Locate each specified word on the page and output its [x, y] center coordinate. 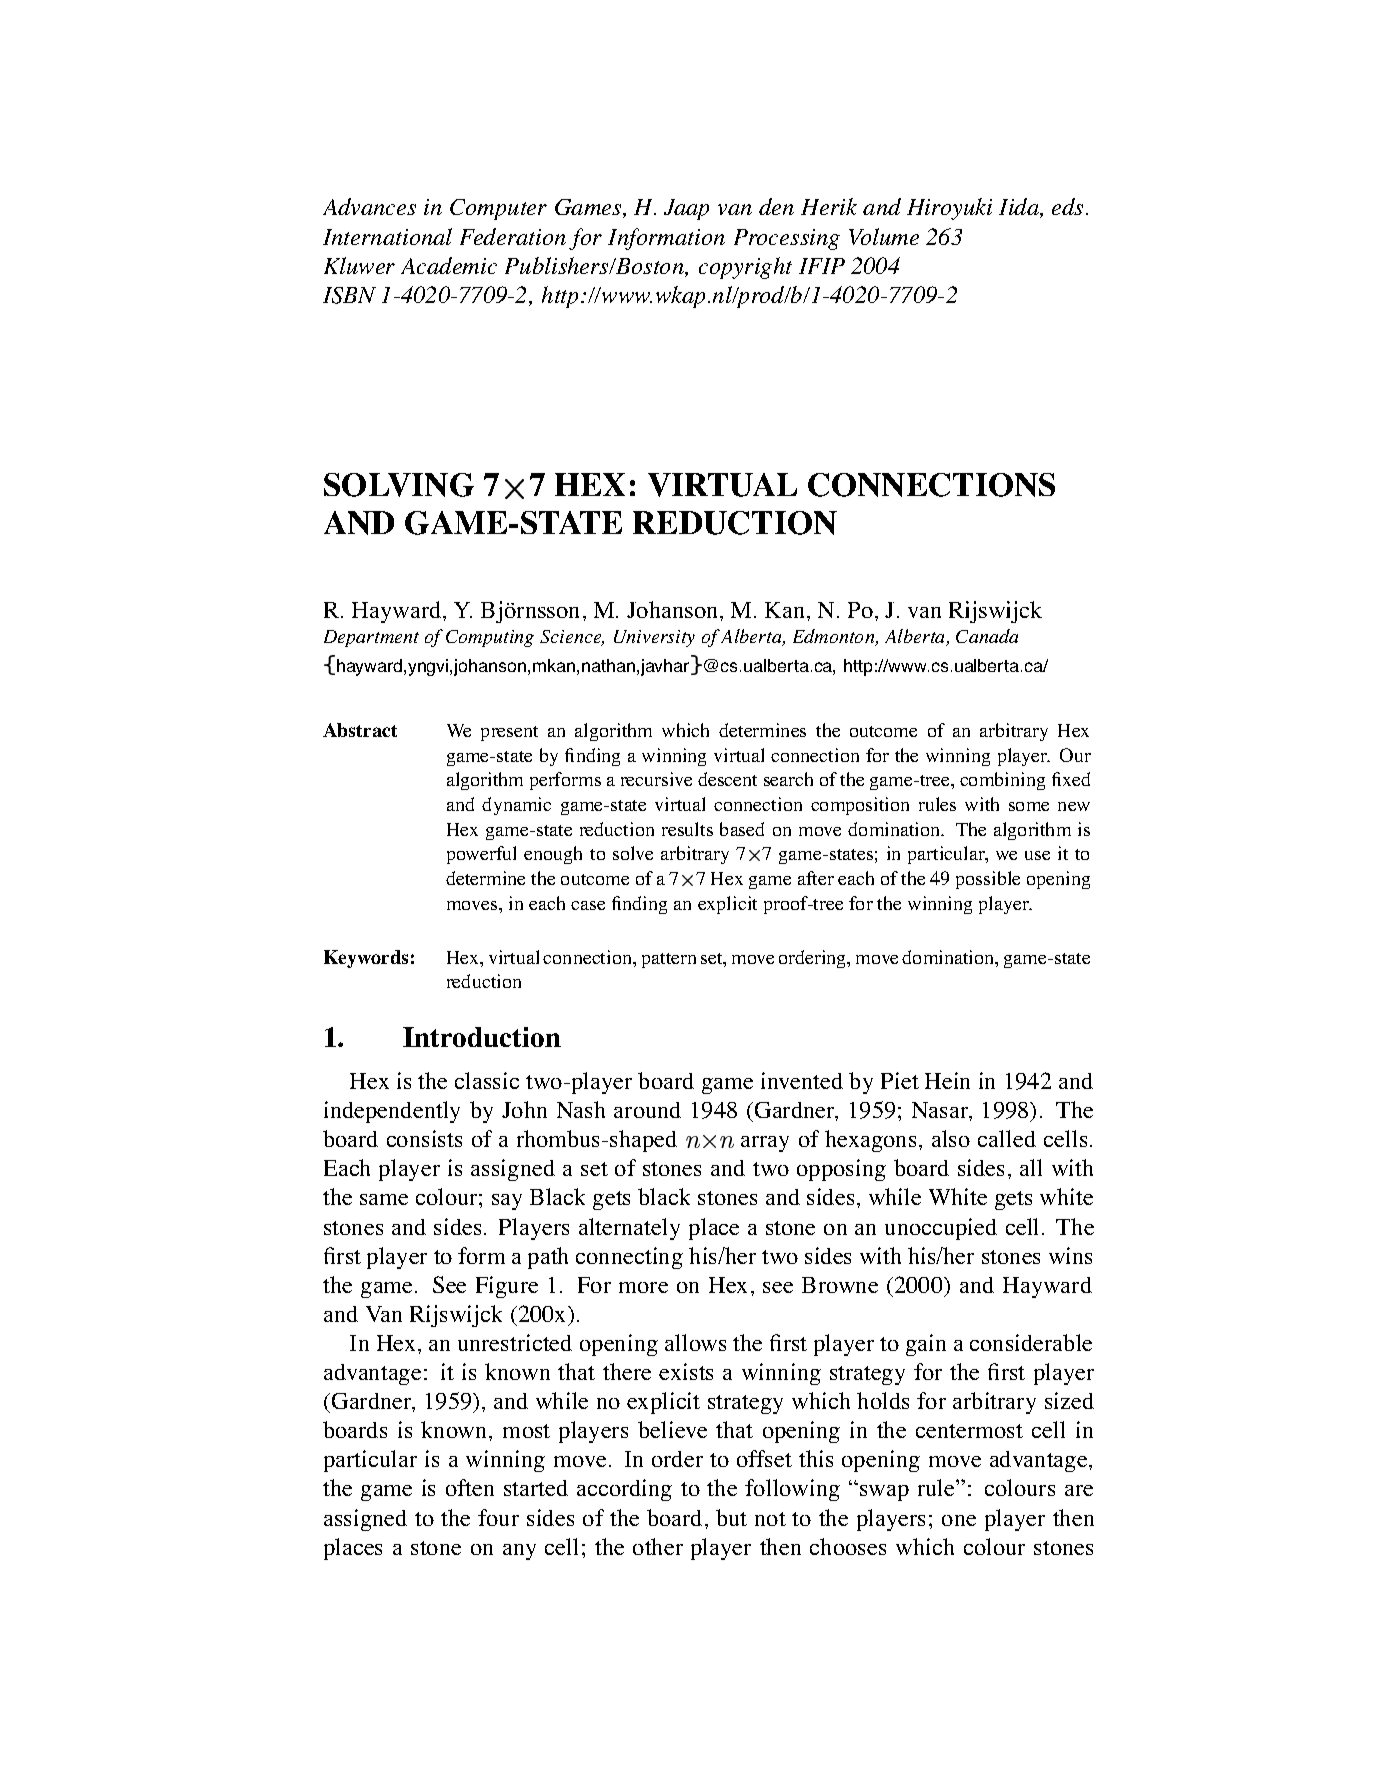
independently [392, 1112]
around [647, 1110]
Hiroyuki [949, 209]
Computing [490, 638]
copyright [745, 268]
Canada [987, 636]
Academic [449, 265]
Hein [947, 1080]
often [470, 1487]
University [654, 638]
